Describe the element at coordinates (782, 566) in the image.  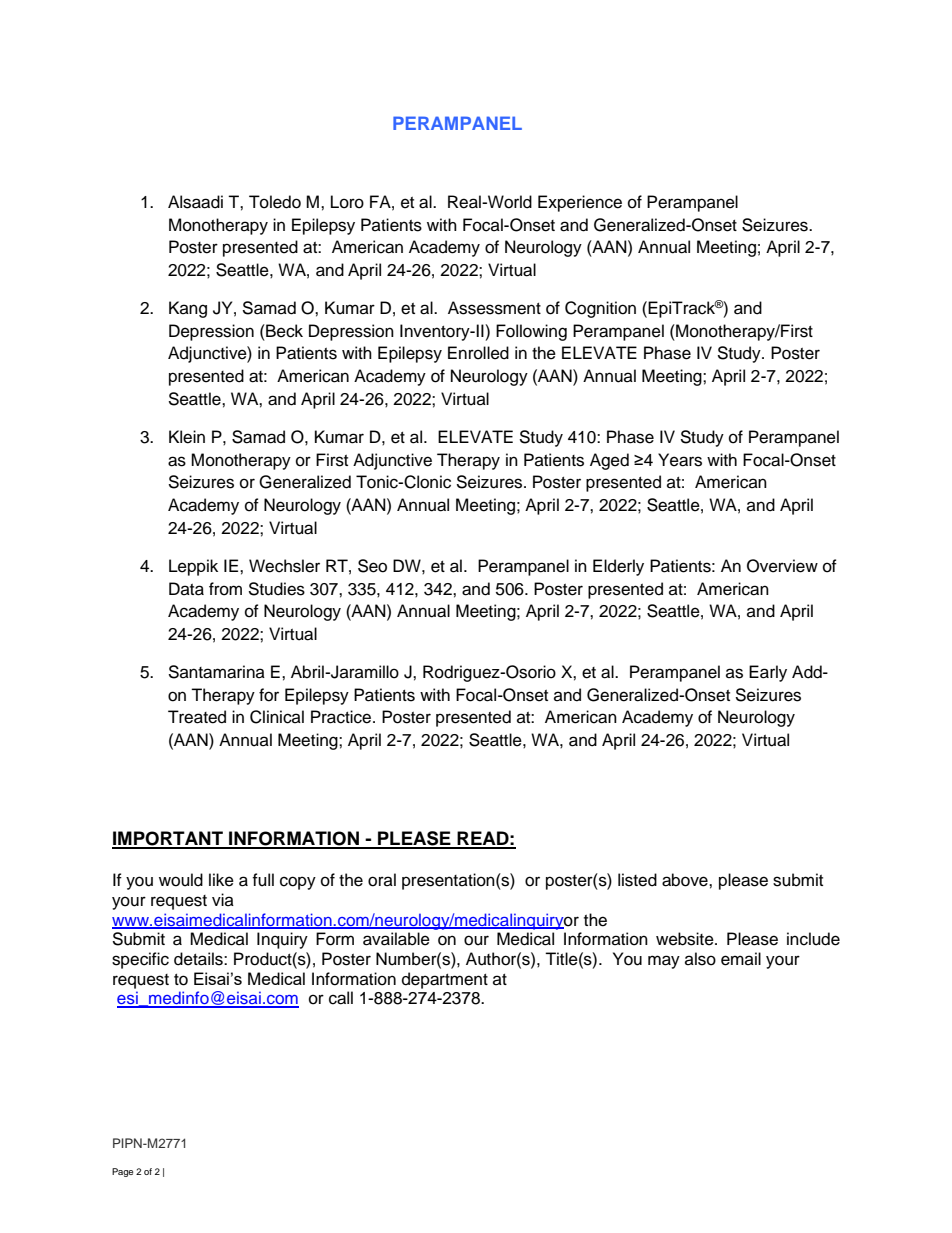
I see `Overview` at that location.
